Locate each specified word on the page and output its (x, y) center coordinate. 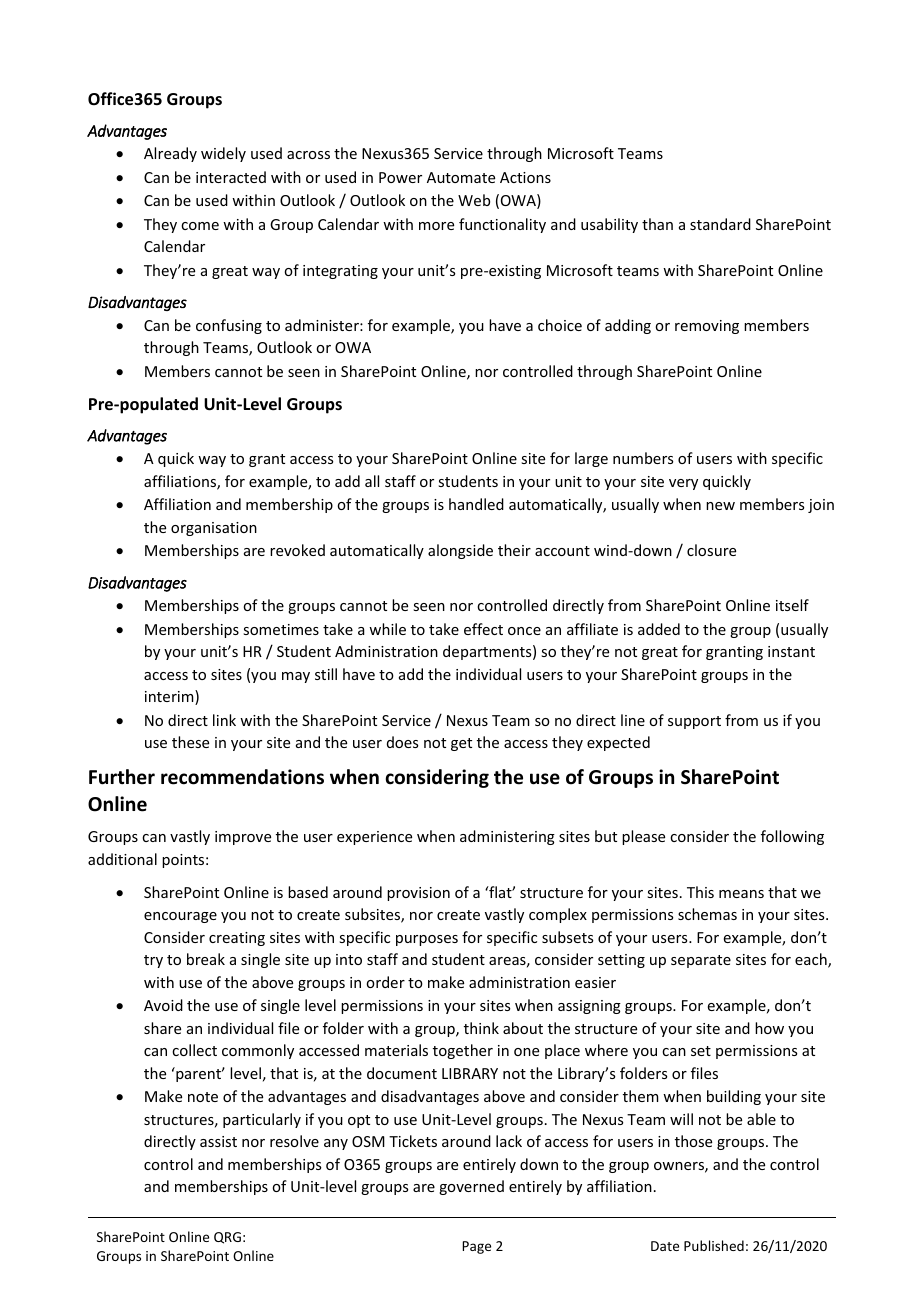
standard (720, 224)
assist (218, 1141)
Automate (461, 177)
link (224, 720)
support (694, 722)
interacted (231, 177)
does (402, 742)
